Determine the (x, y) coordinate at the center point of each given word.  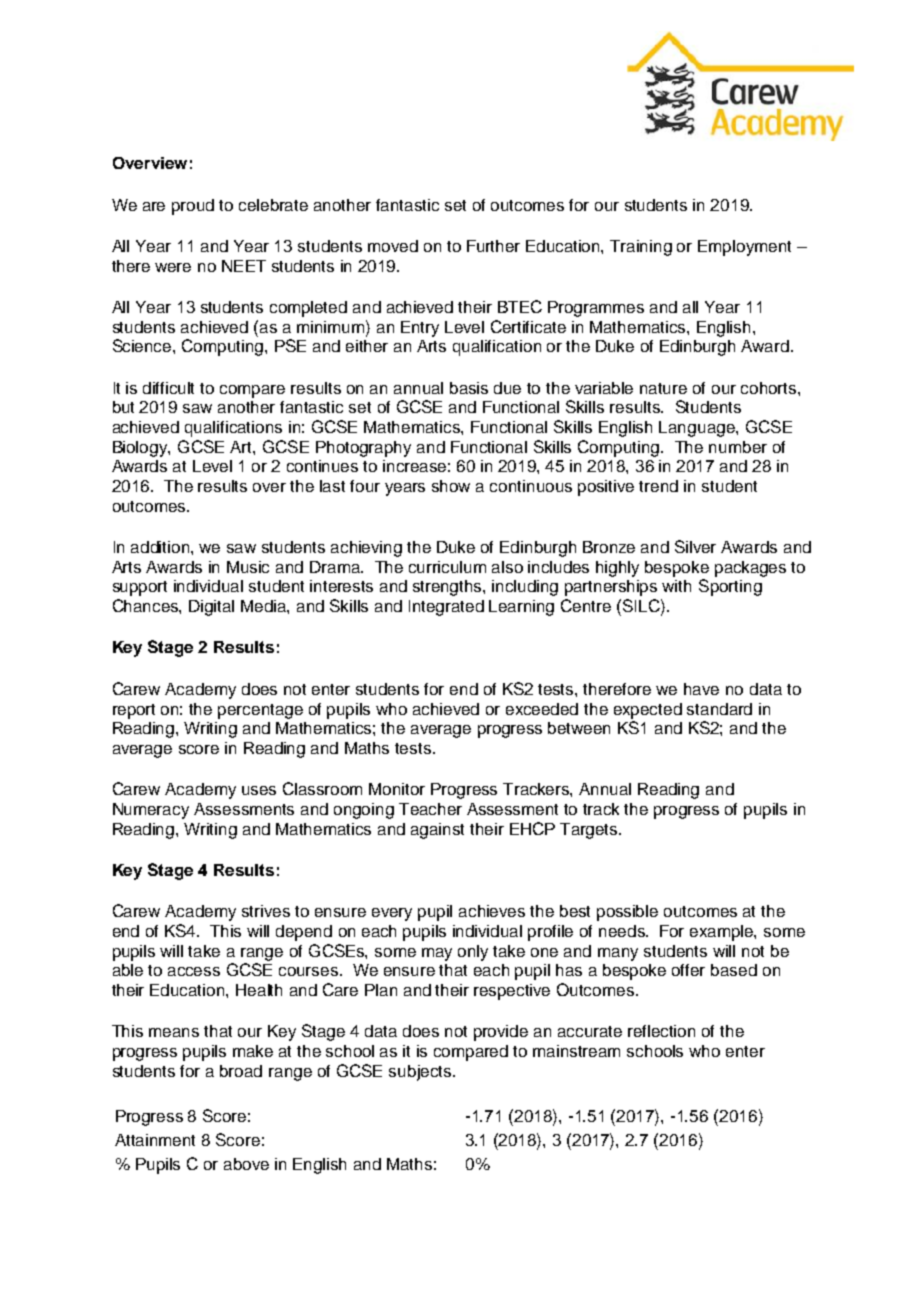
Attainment (155, 1140)
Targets (590, 831)
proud (193, 207)
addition (161, 547)
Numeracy (151, 811)
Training (641, 248)
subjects (421, 1073)
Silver (695, 546)
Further (493, 246)
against (437, 831)
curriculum (447, 567)
